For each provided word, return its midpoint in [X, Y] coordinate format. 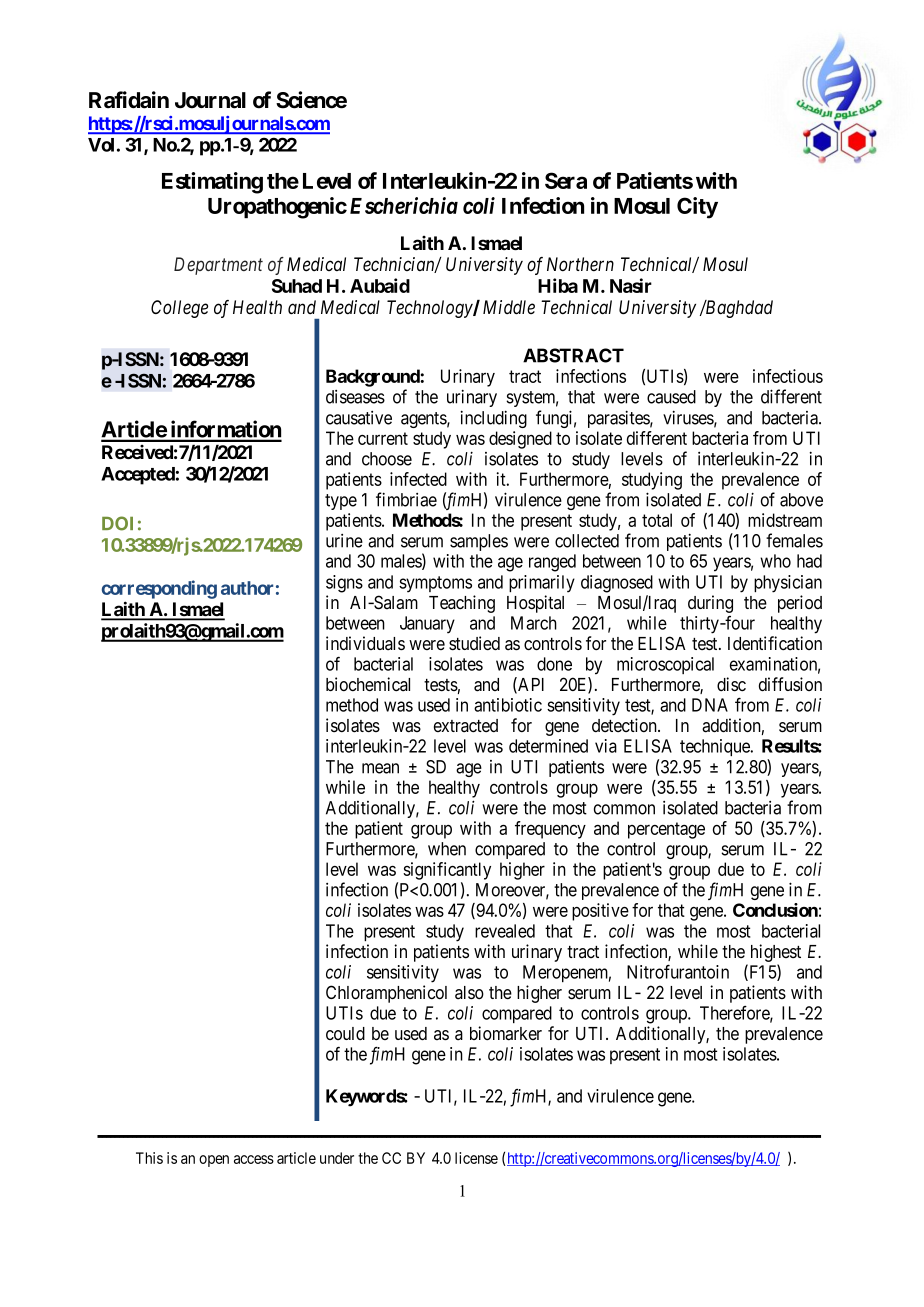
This [149, 1158]
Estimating [212, 183]
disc [731, 684]
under [337, 1158]
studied [474, 643]
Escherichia [404, 205]
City [697, 208]
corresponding [159, 589]
